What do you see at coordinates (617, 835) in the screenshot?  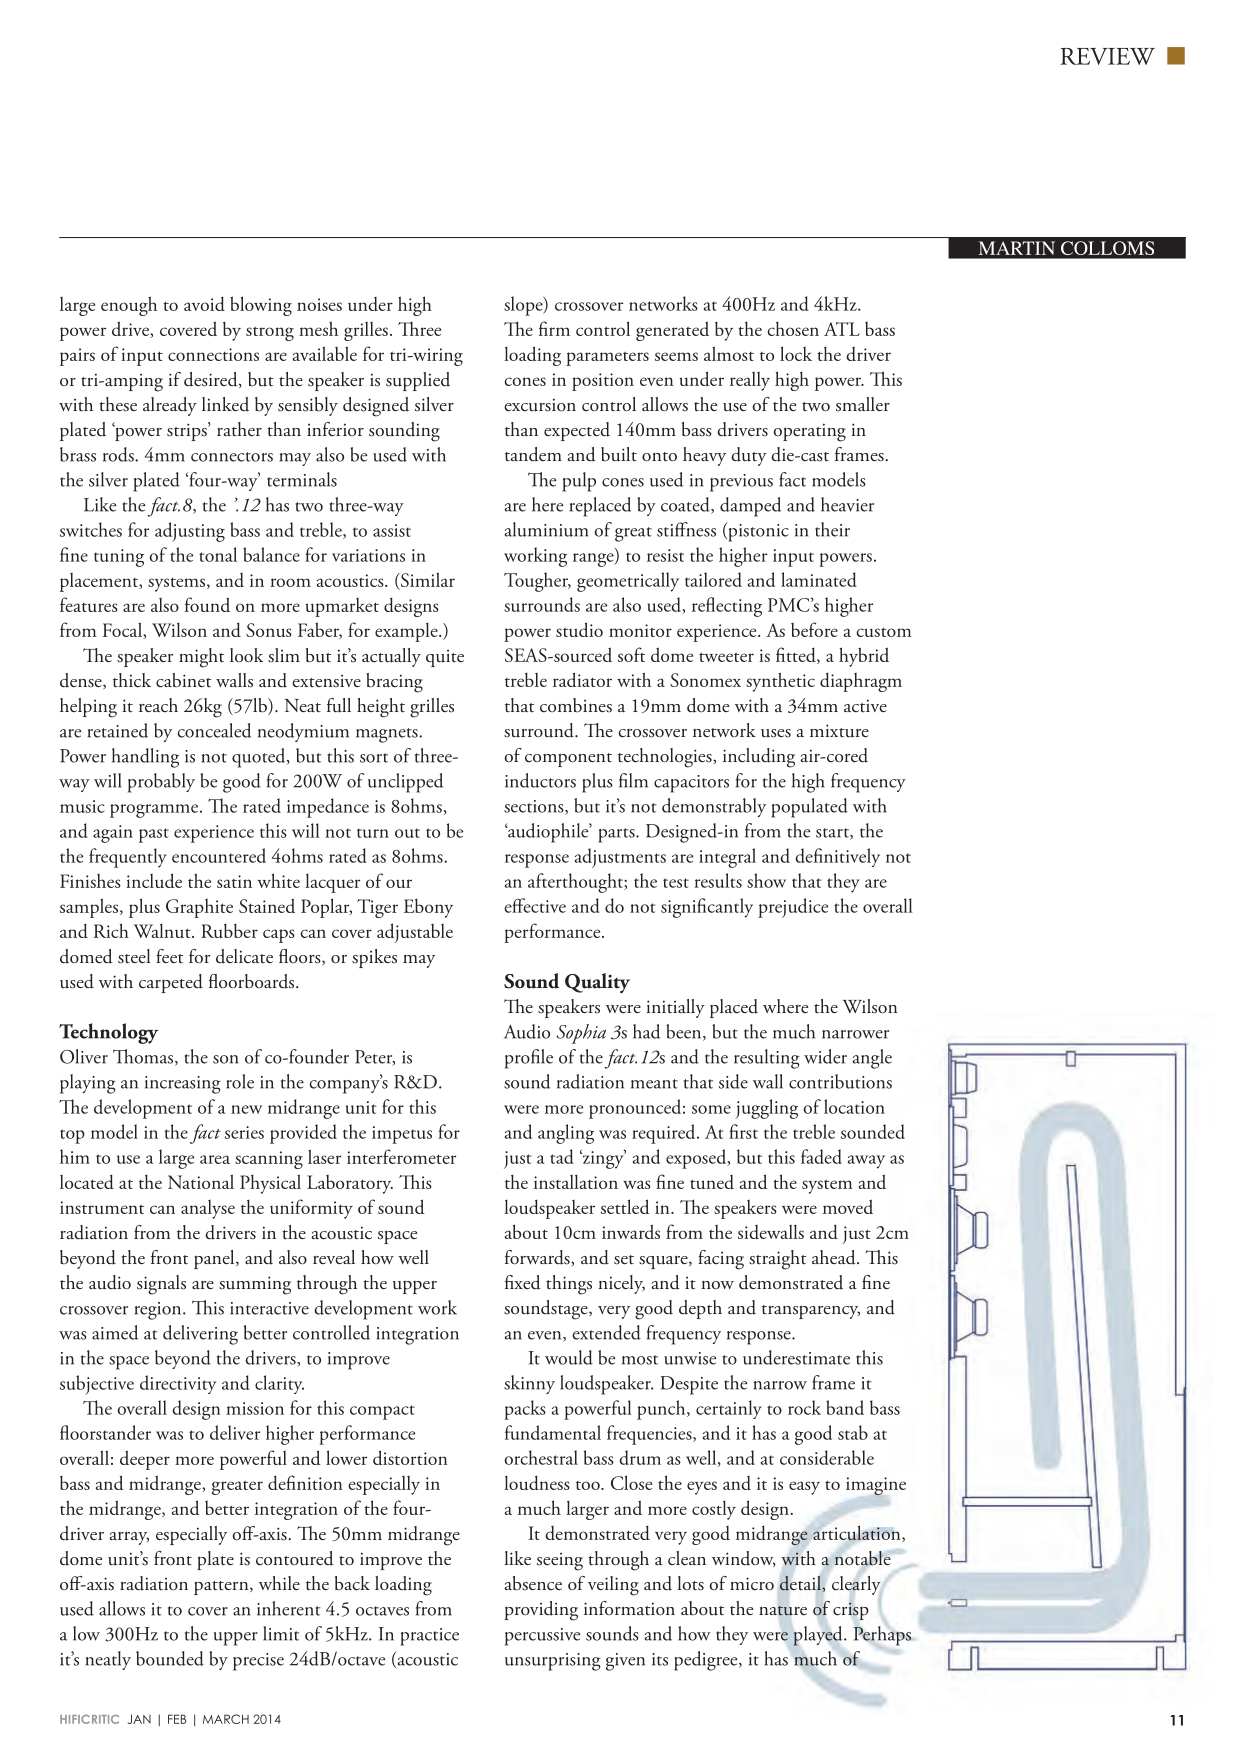 I see `parts` at bounding box center [617, 835].
